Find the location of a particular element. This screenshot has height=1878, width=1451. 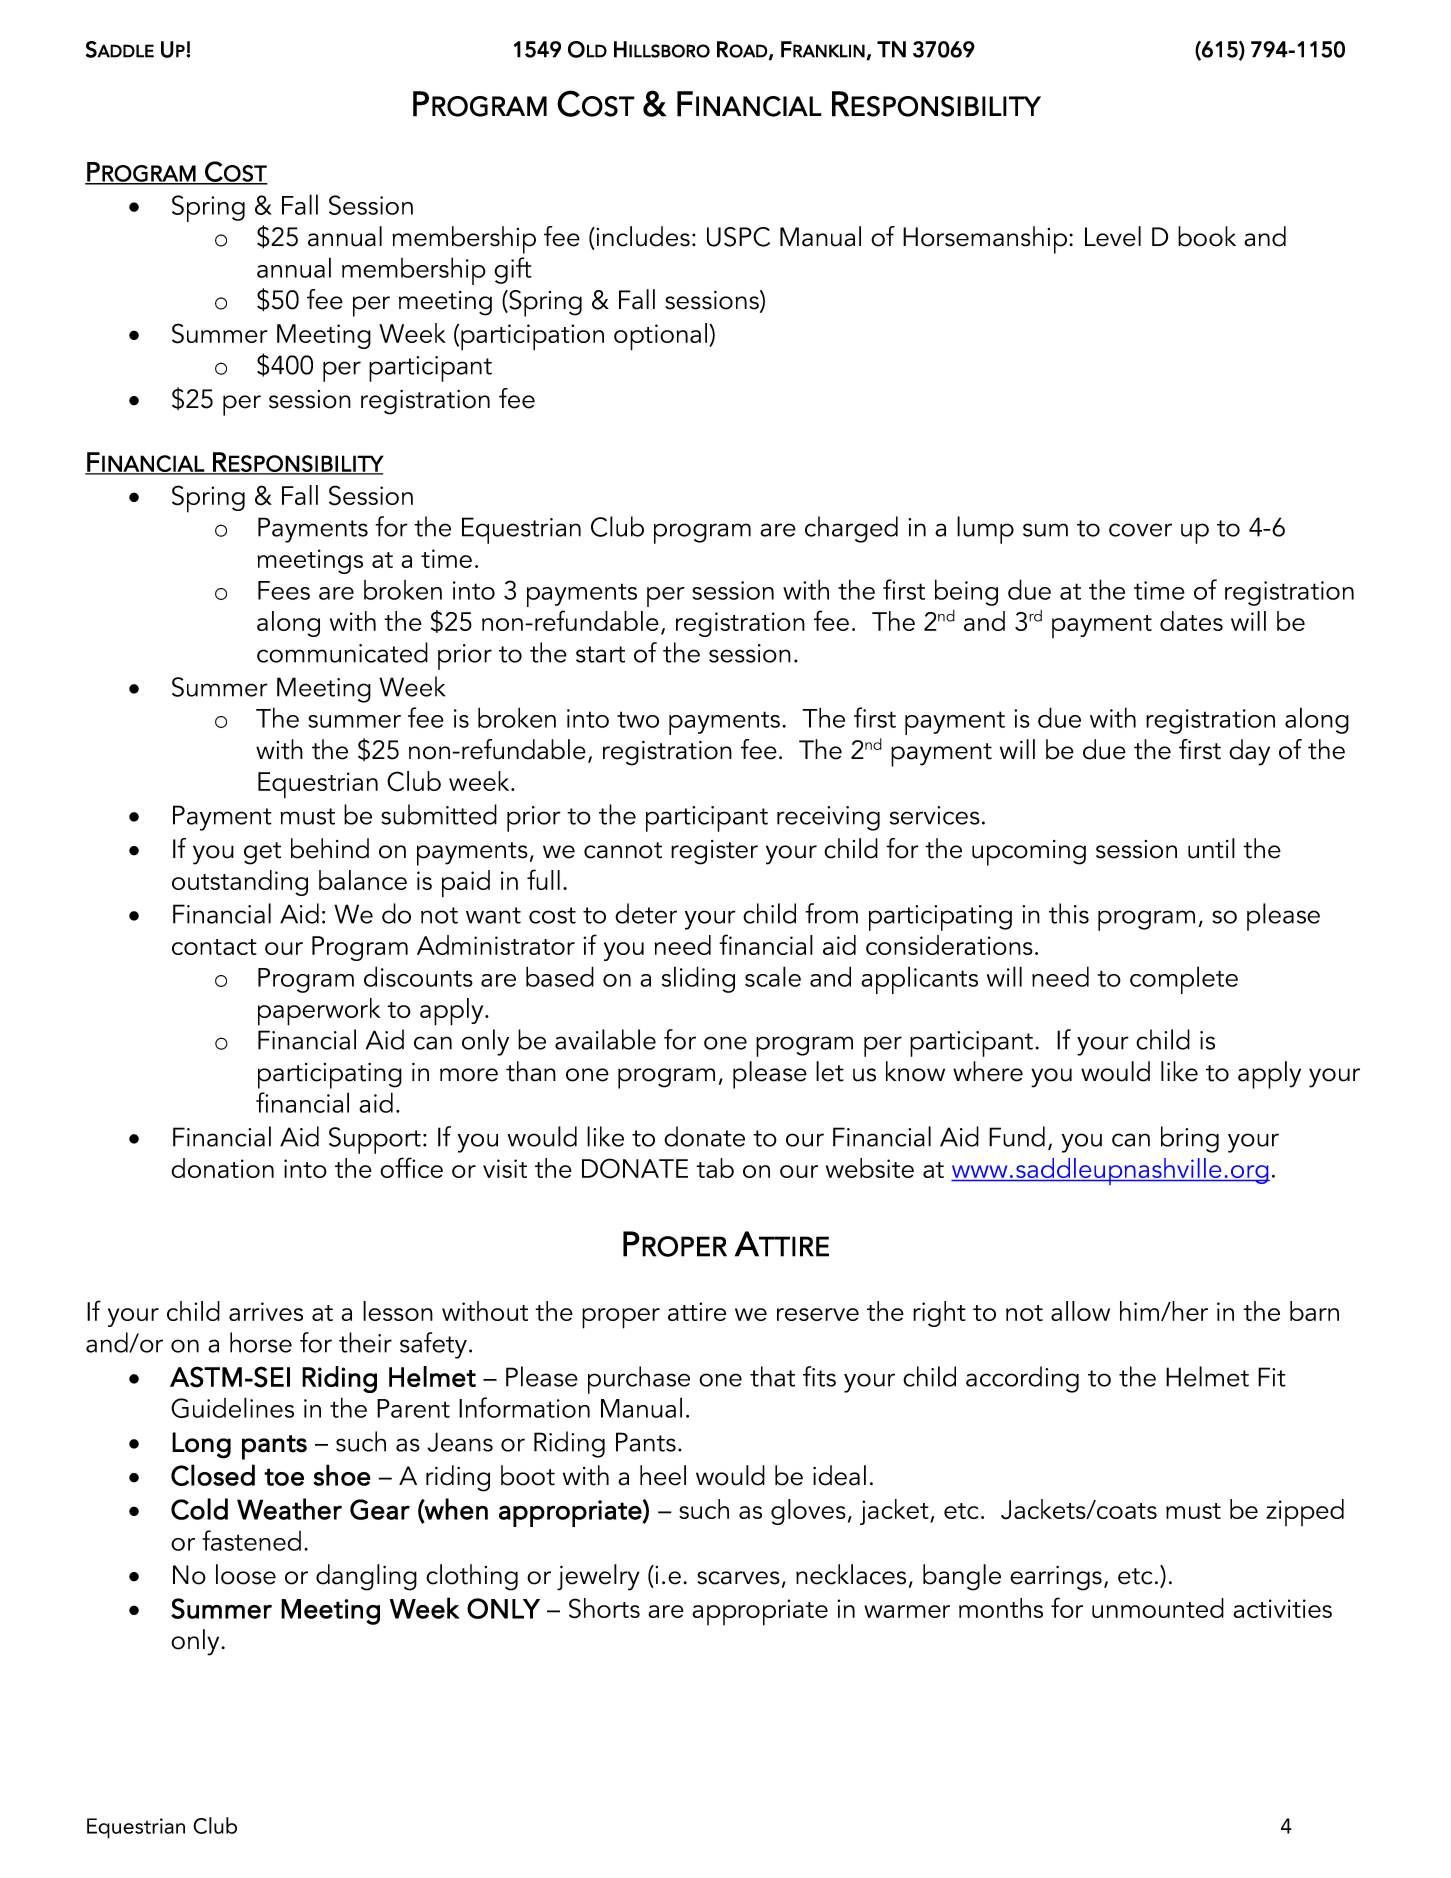

book is located at coordinates (1207, 236).
